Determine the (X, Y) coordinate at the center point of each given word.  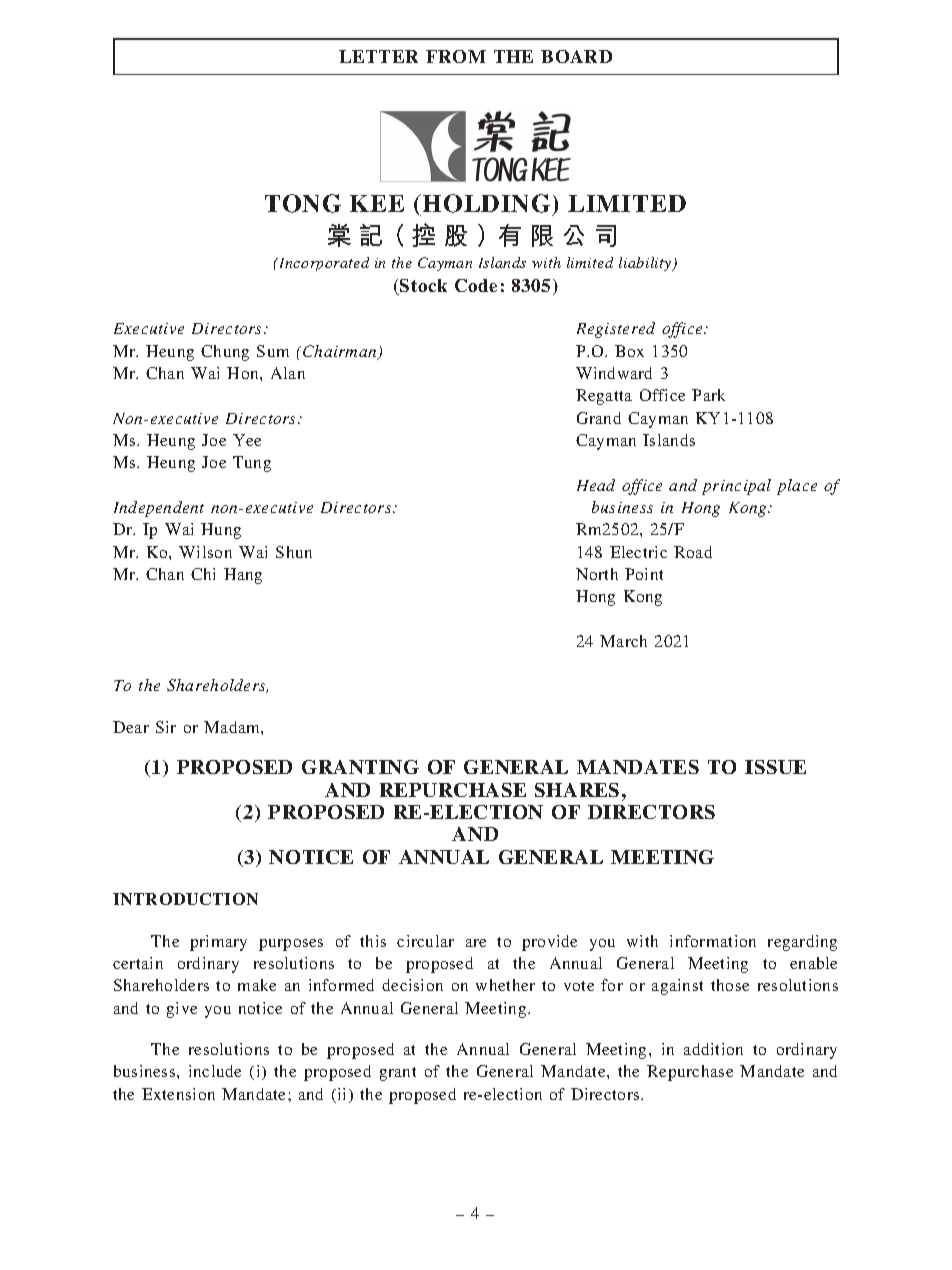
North (597, 574)
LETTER (378, 56)
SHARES (577, 790)
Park (708, 395)
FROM (456, 56)
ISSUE (775, 767)
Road (693, 552)
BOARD (576, 56)
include (215, 1071)
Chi (203, 574)
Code (476, 285)
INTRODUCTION (185, 899)
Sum (273, 351)
